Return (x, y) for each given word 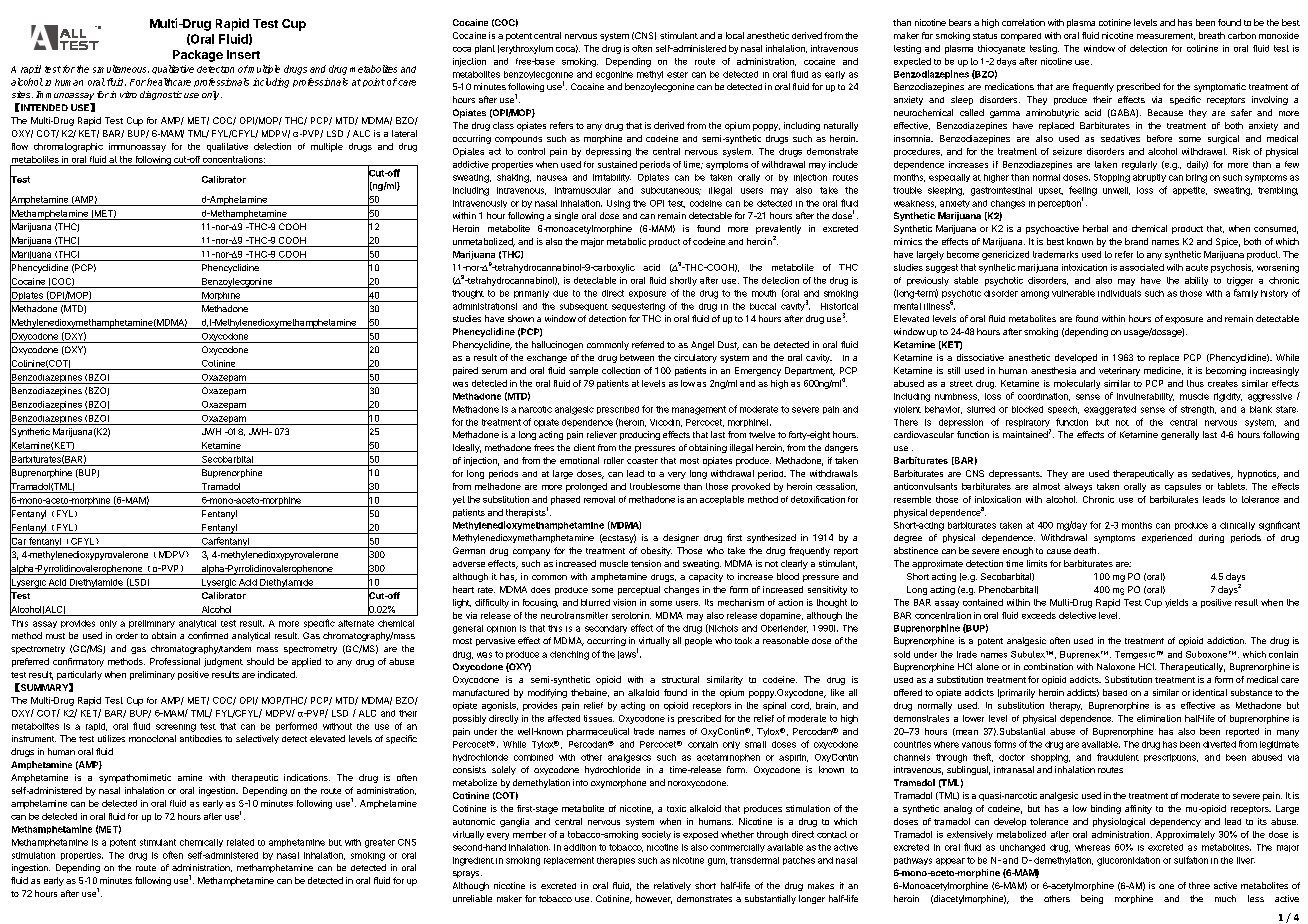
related (240, 842)
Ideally (467, 448)
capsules (1183, 487)
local (735, 35)
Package (198, 56)
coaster (642, 461)
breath (1212, 35)
